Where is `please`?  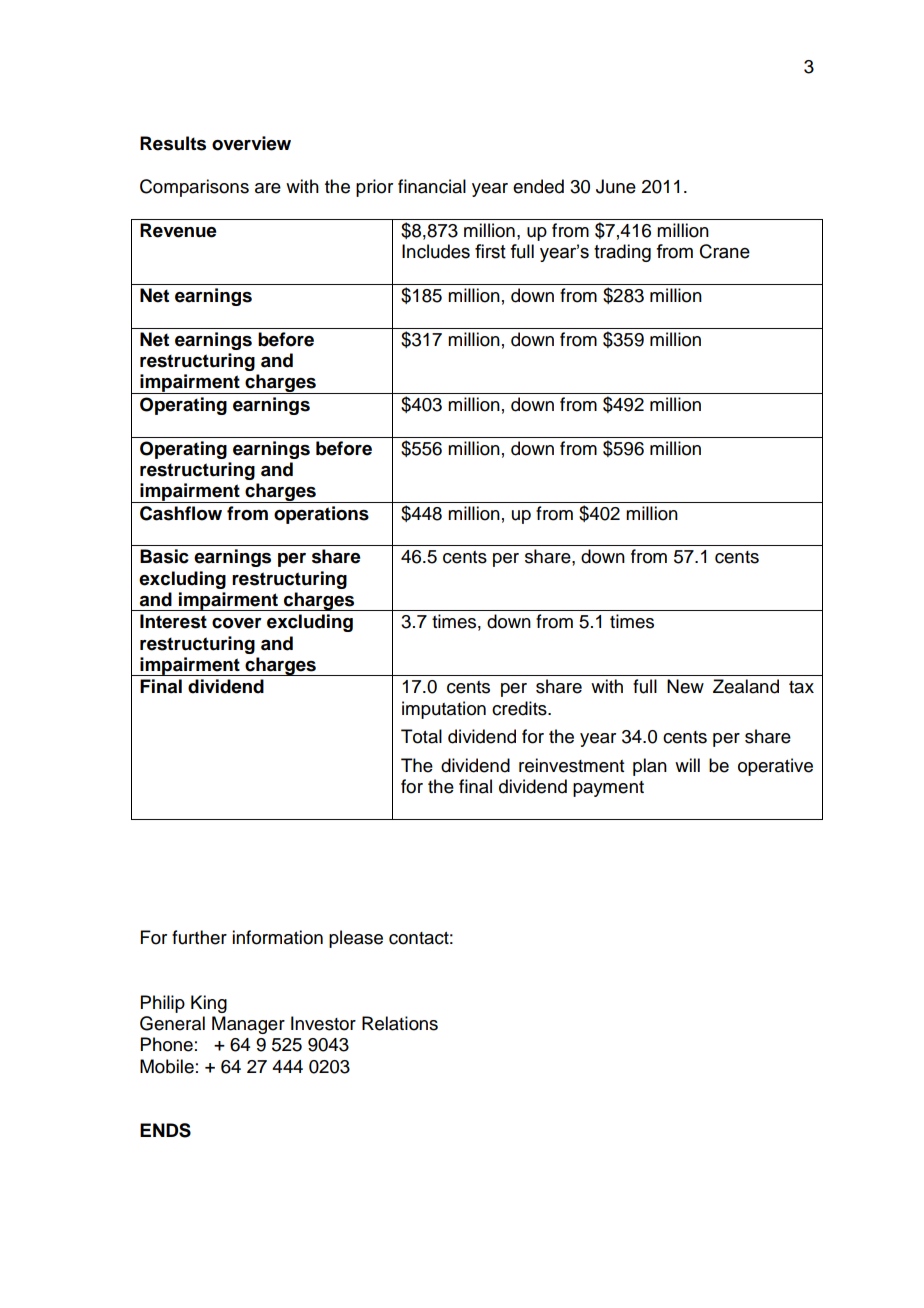 please is located at coordinates (356, 939).
